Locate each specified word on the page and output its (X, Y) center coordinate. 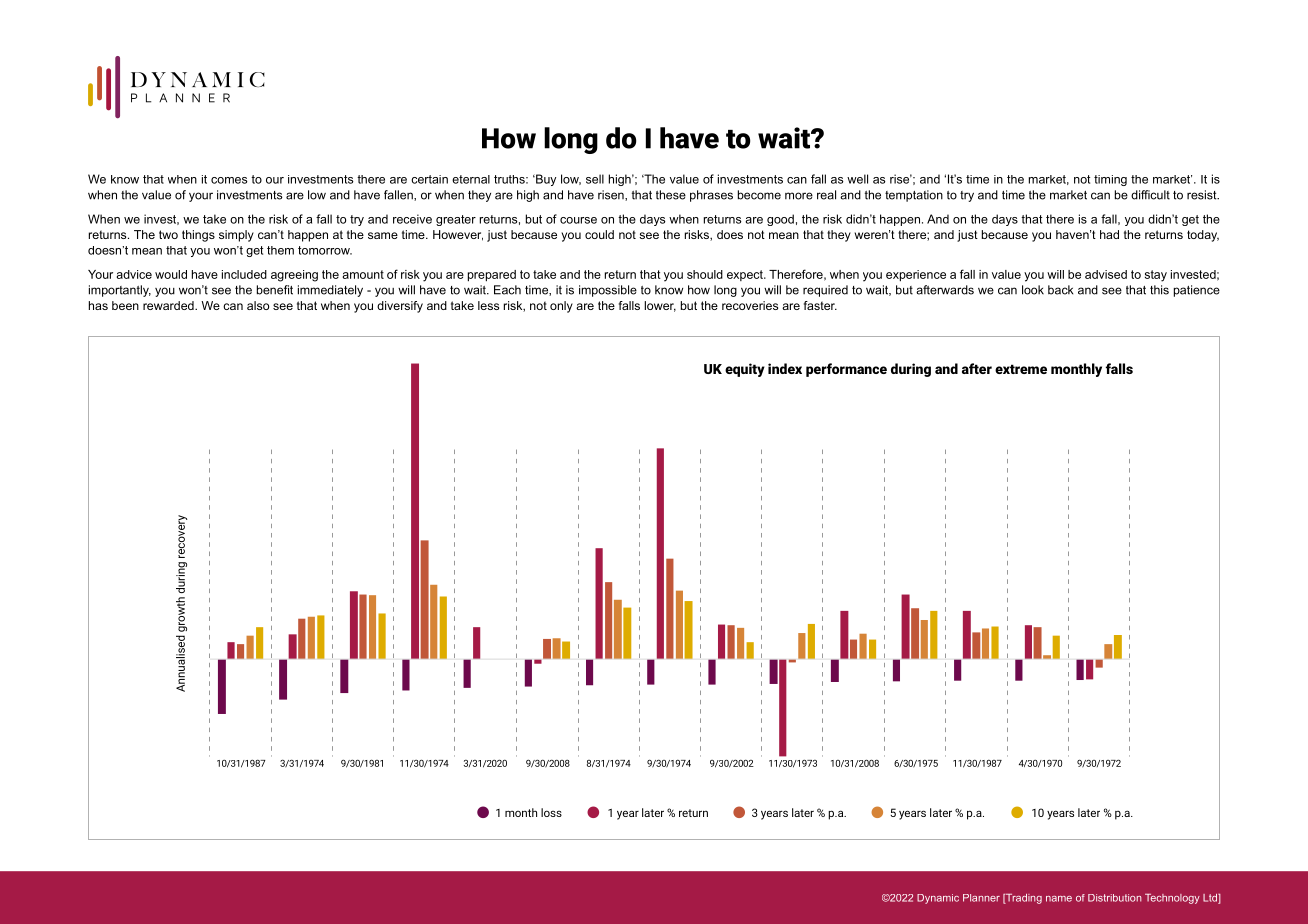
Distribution (1115, 898)
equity (745, 370)
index (785, 368)
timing (1110, 180)
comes (229, 180)
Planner (981, 898)
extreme (1021, 369)
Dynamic (938, 899)
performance (846, 370)
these (671, 195)
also (258, 305)
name (1059, 899)
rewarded (169, 305)
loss (551, 812)
